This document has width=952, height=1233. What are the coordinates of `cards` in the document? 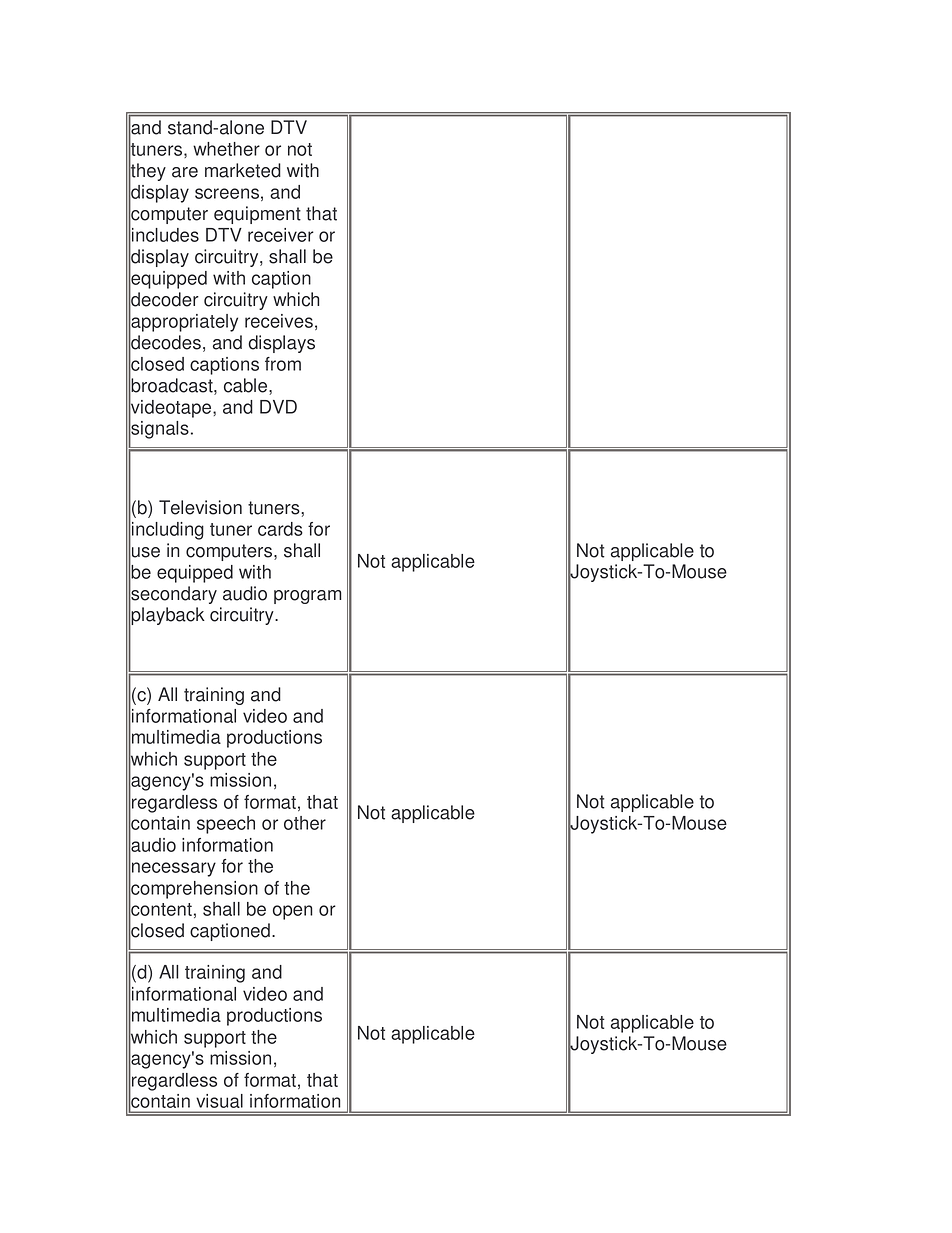 It's located at (280, 529).
